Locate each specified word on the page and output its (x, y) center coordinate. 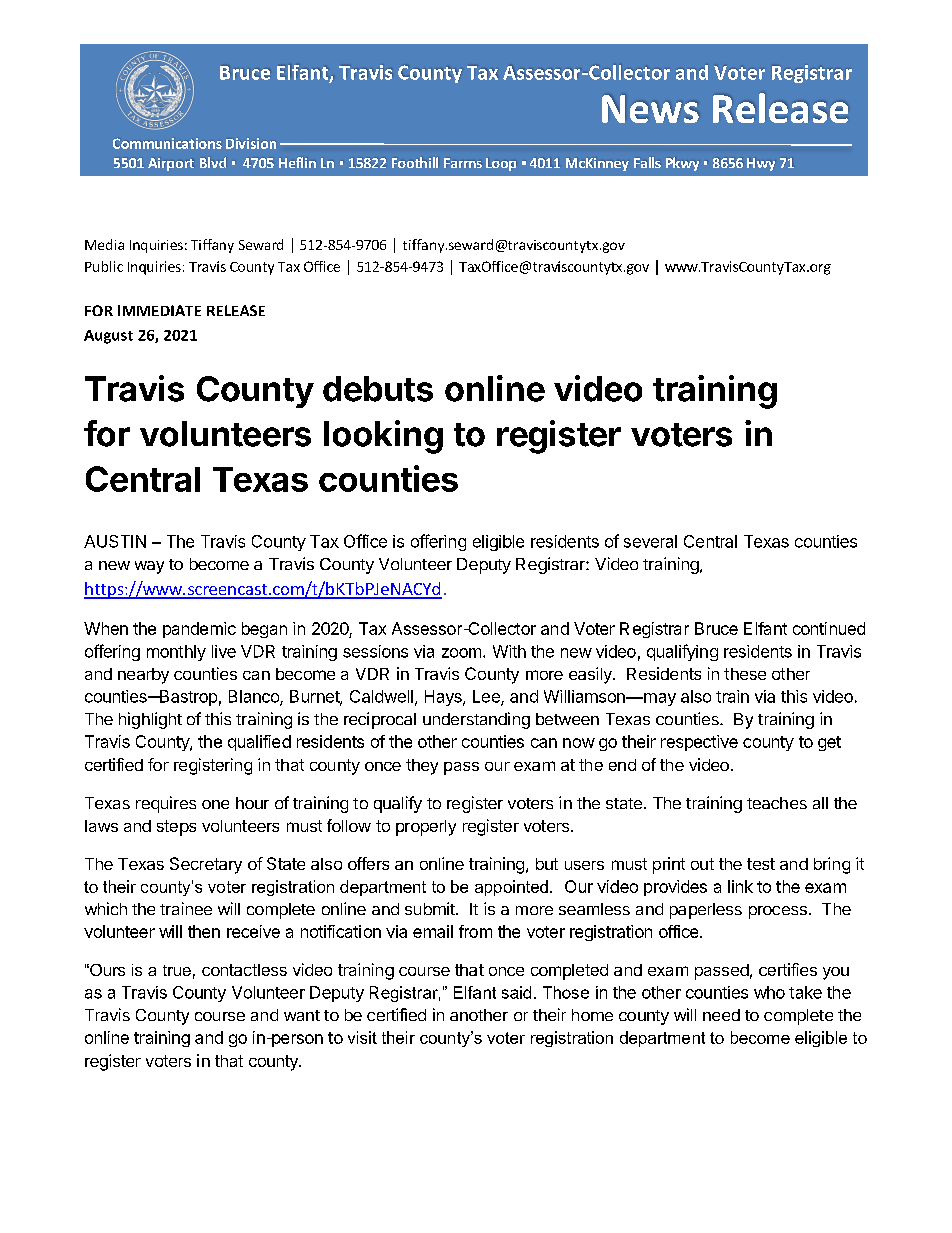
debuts (378, 389)
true (177, 970)
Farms (463, 163)
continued (829, 628)
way (149, 567)
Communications (167, 143)
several (650, 541)
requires (166, 804)
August (108, 337)
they (422, 767)
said (516, 992)
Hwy (761, 164)
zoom (461, 653)
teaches (777, 803)
